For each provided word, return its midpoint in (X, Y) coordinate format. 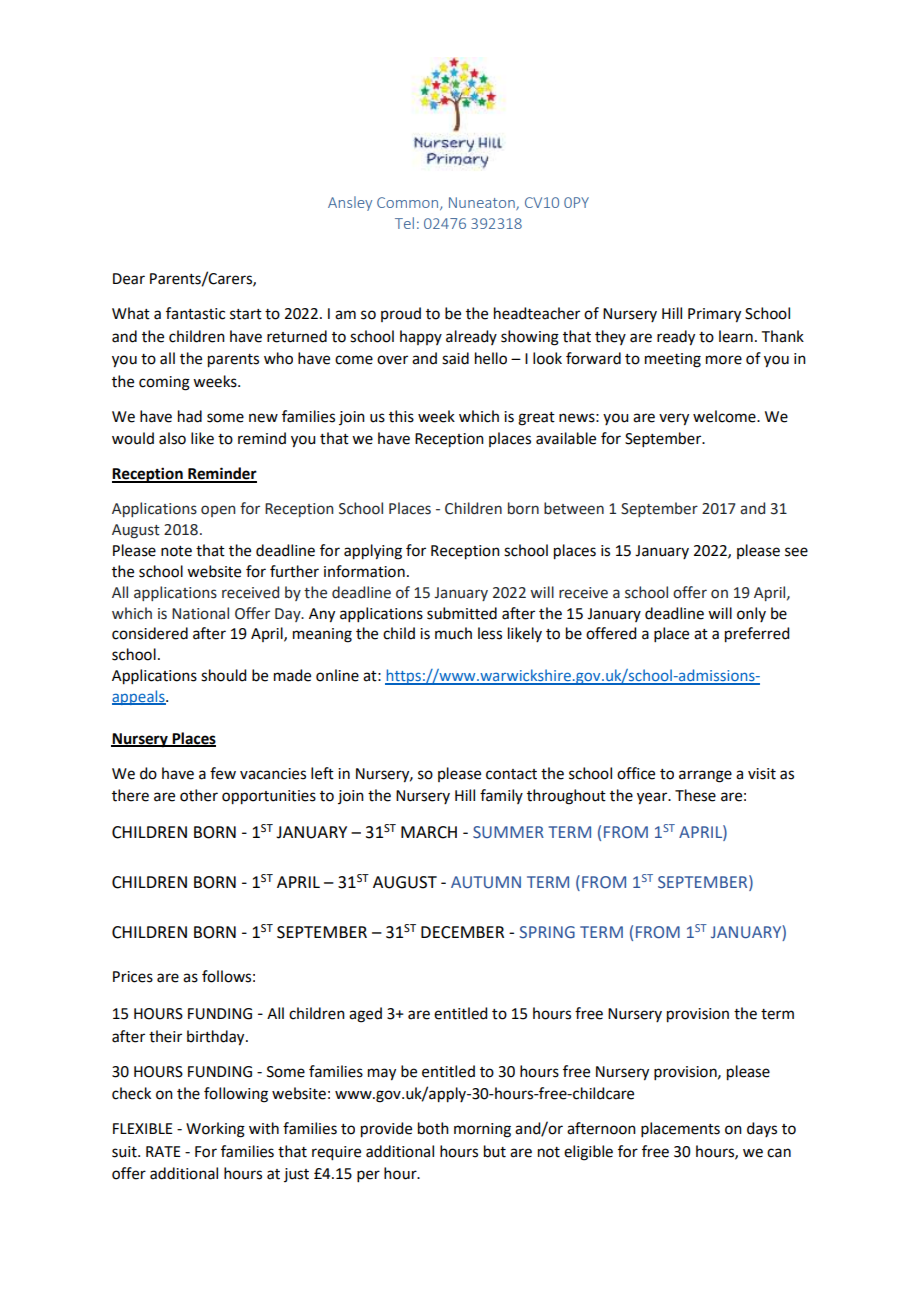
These (695, 795)
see (796, 552)
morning (482, 1130)
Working (215, 1130)
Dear (129, 279)
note (176, 551)
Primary (714, 315)
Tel (404, 223)
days (762, 1129)
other (199, 795)
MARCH (429, 832)
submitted (462, 613)
